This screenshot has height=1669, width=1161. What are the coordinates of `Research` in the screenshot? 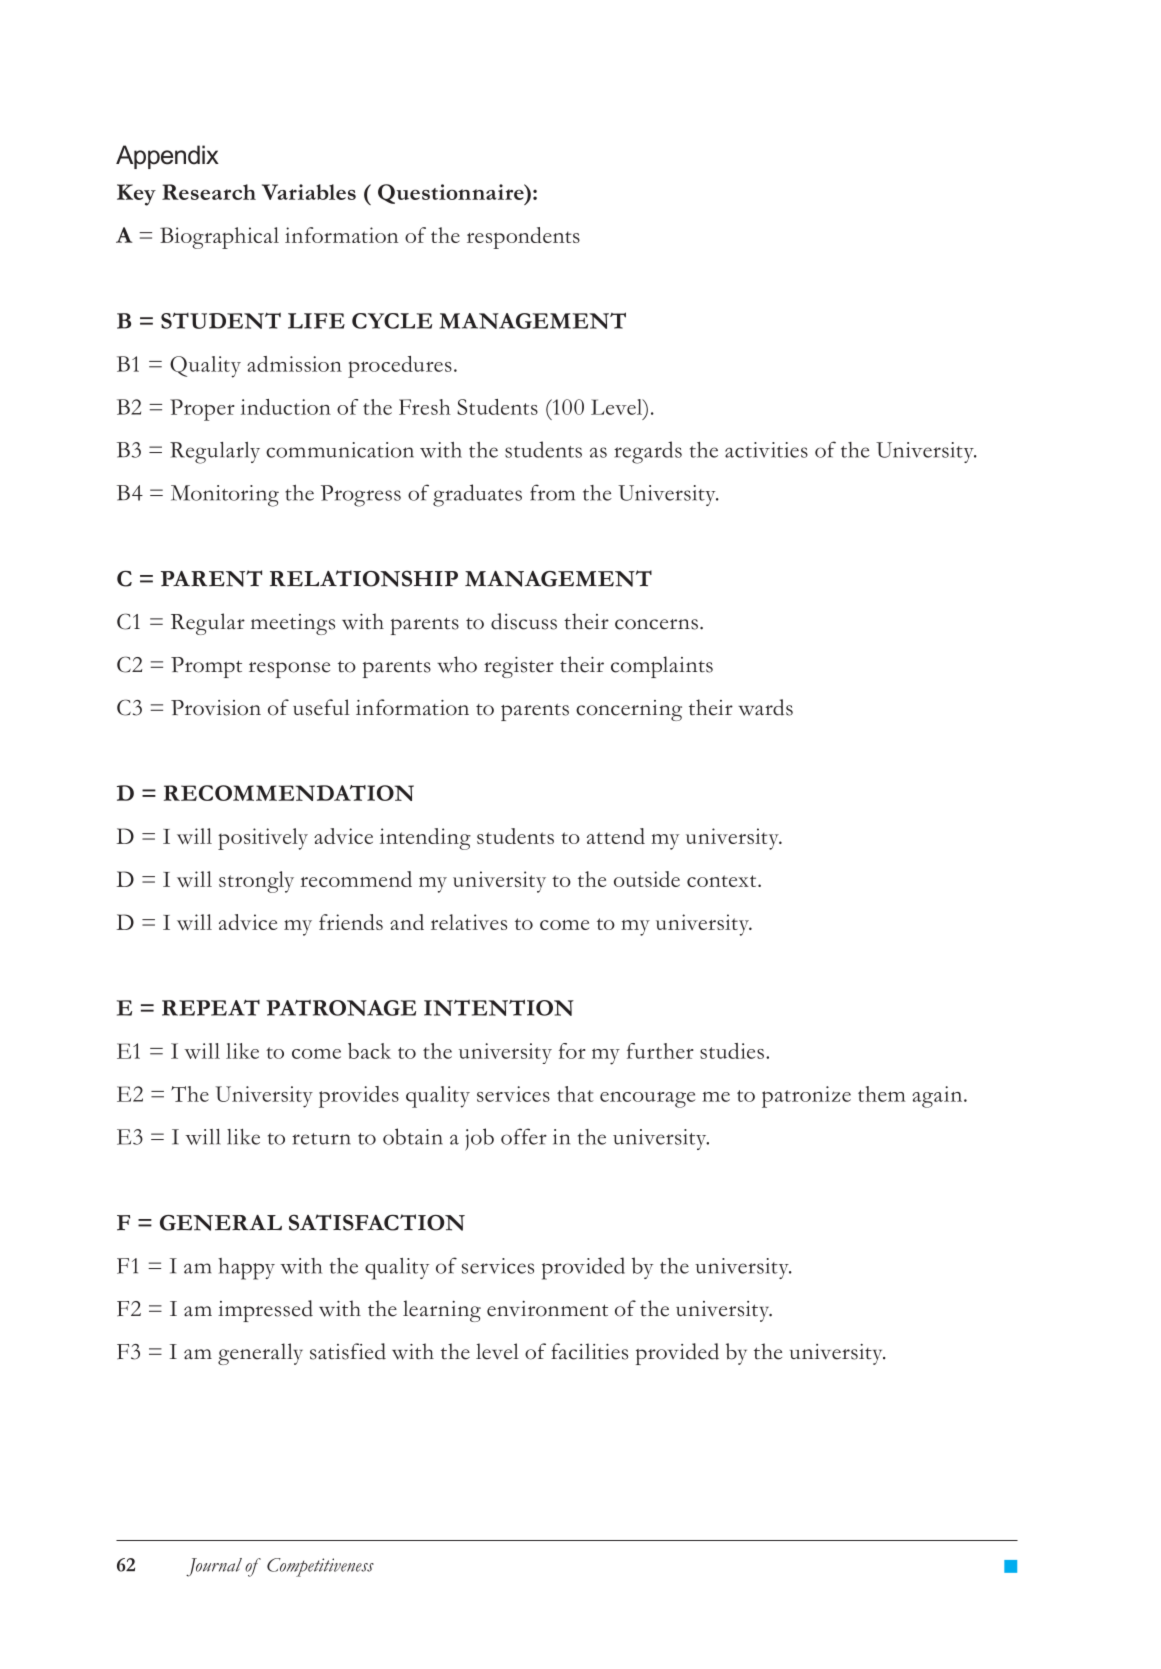 It's located at (209, 192).
